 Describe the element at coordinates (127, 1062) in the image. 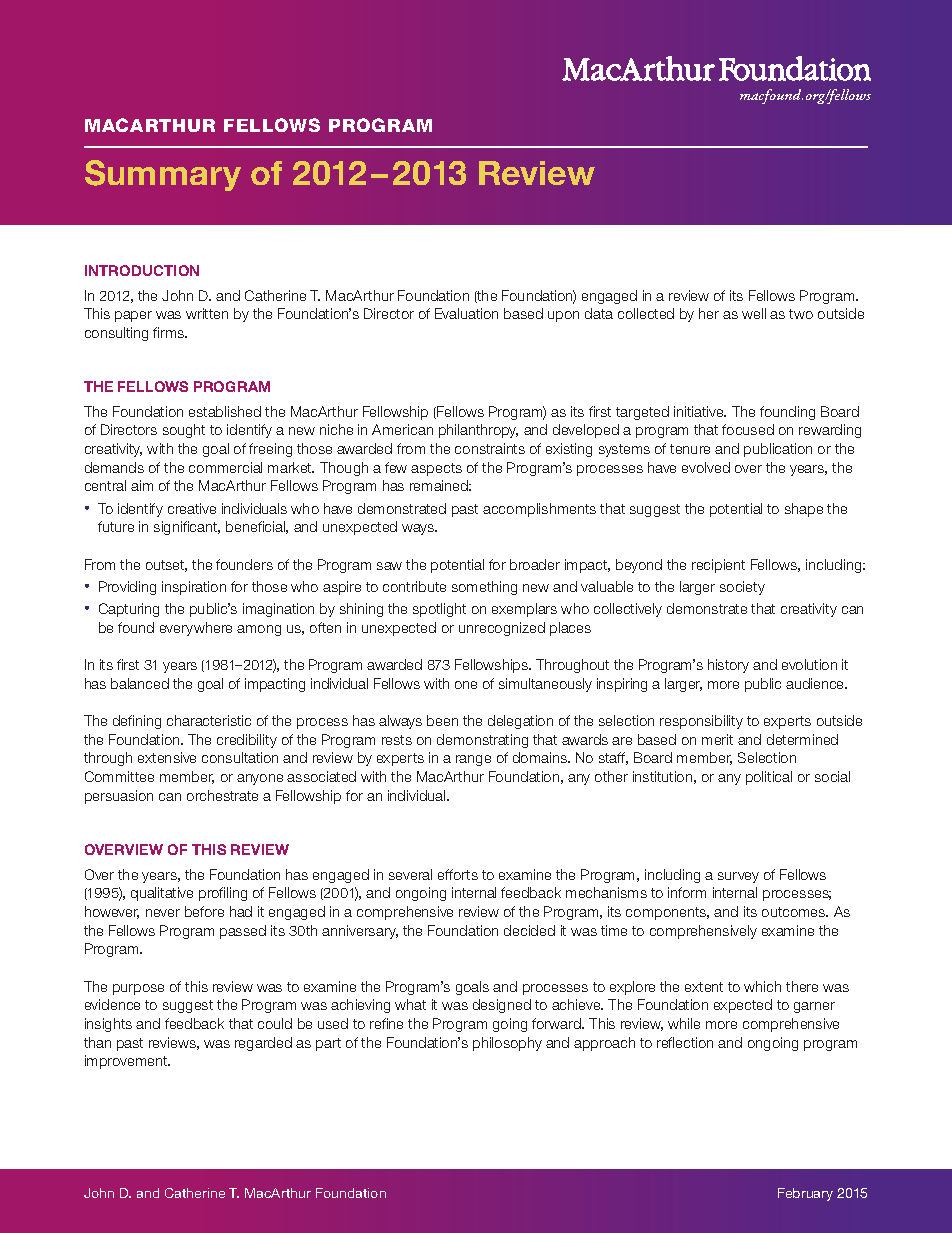

I see `improvement` at that location.
